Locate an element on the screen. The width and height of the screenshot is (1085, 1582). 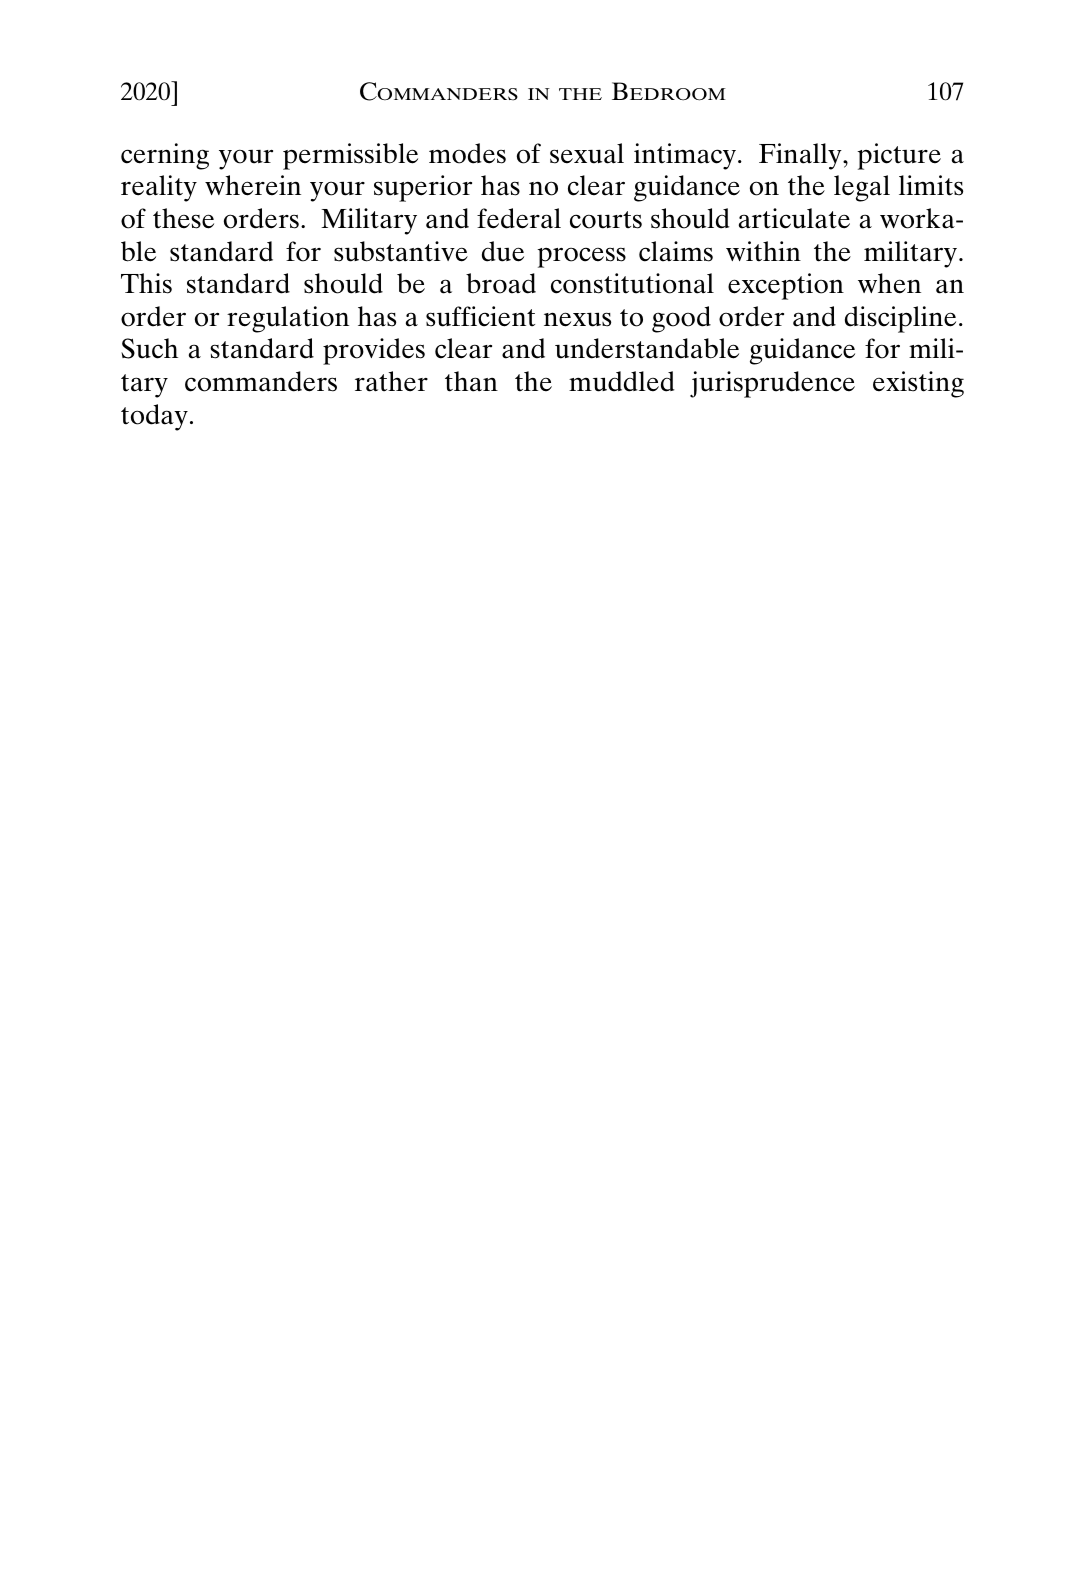
broad is located at coordinates (501, 283).
